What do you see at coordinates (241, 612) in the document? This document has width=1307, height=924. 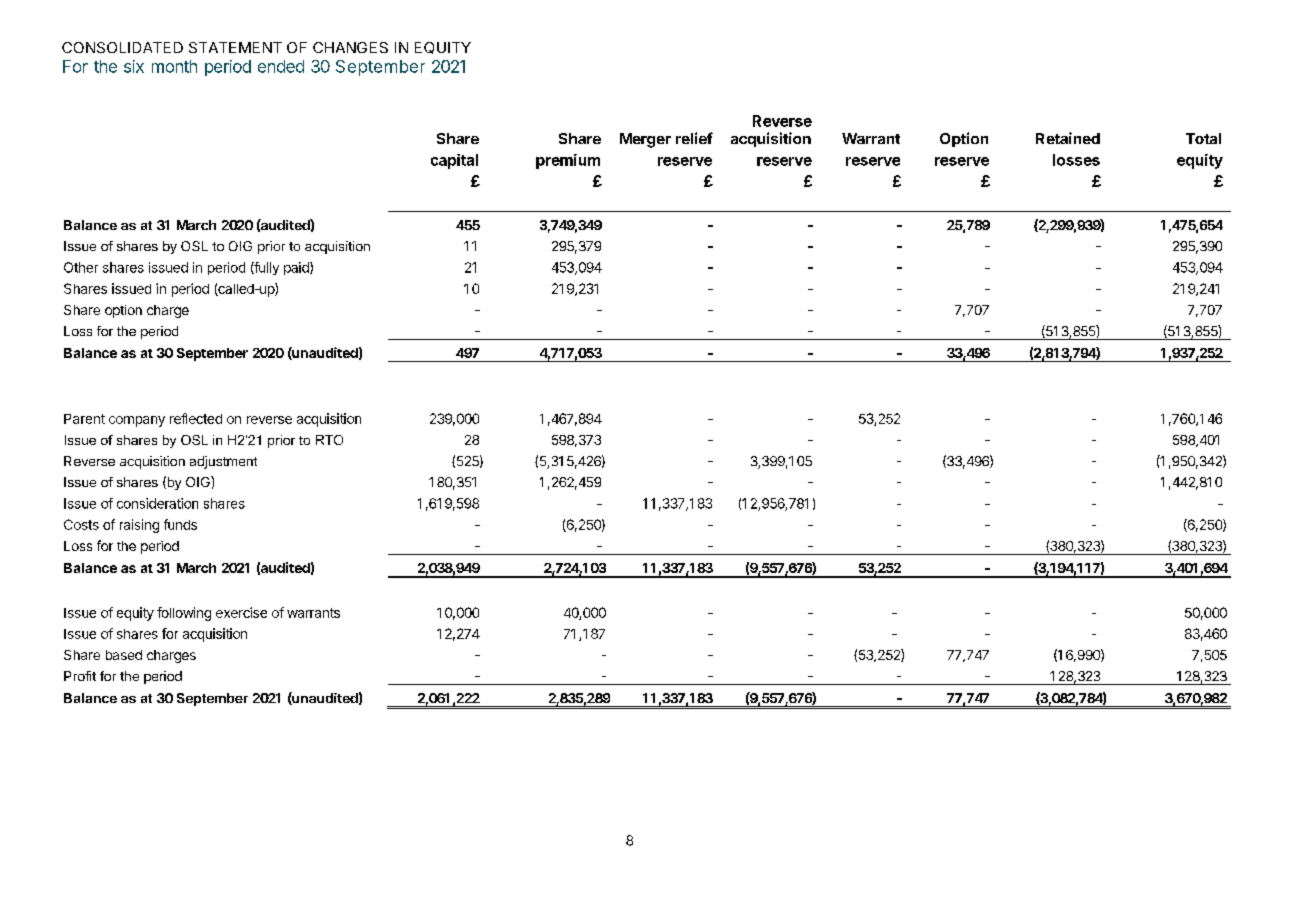 I see `exercise` at bounding box center [241, 612].
